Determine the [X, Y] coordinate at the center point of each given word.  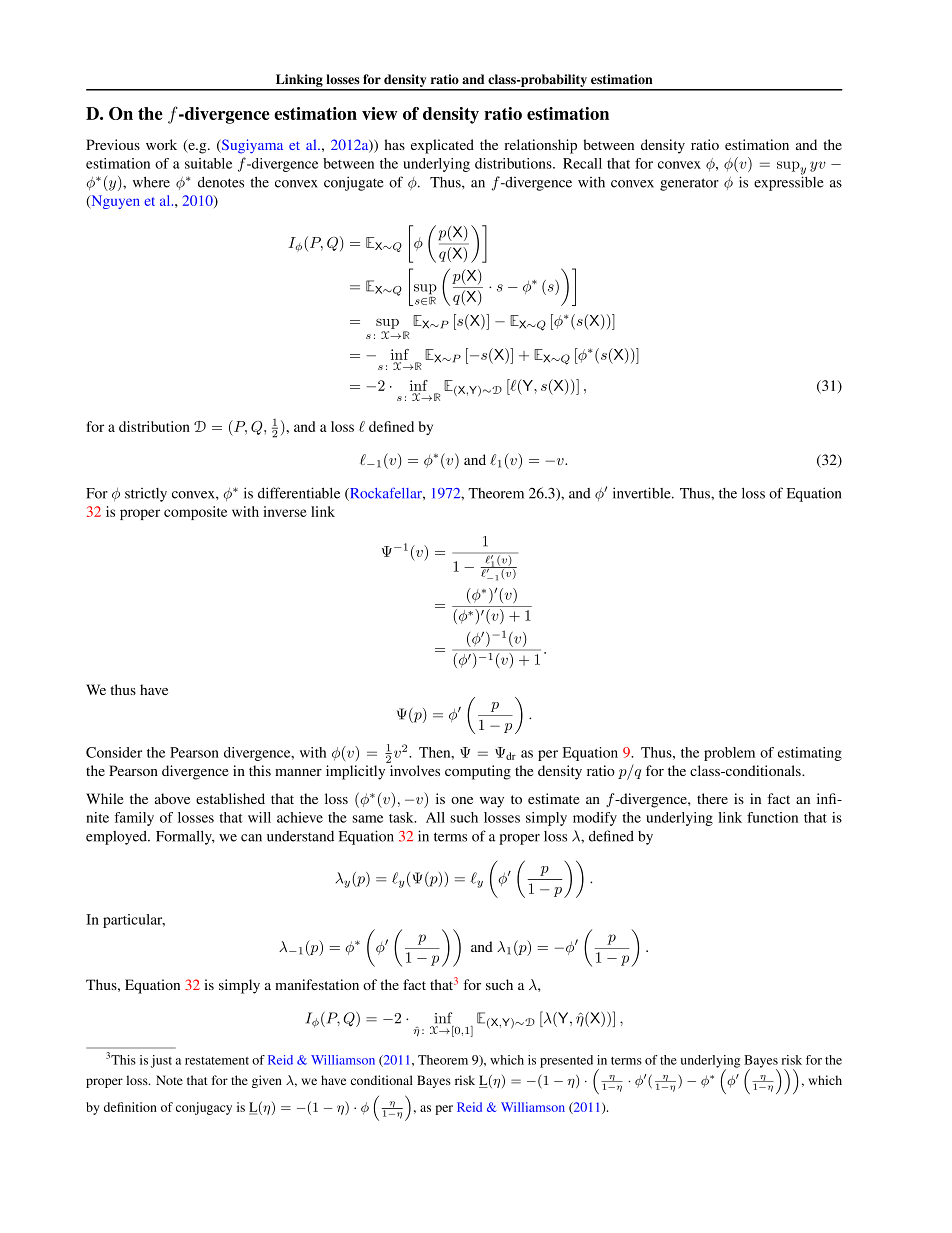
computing [478, 772]
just [161, 1061]
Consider [114, 752]
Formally [185, 837]
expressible [789, 182]
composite [195, 513]
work [161, 144]
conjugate [354, 183]
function [772, 817]
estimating [810, 754]
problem [729, 754]
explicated [442, 146]
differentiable [299, 493]
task [402, 817]
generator [689, 184]
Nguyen [114, 202]
